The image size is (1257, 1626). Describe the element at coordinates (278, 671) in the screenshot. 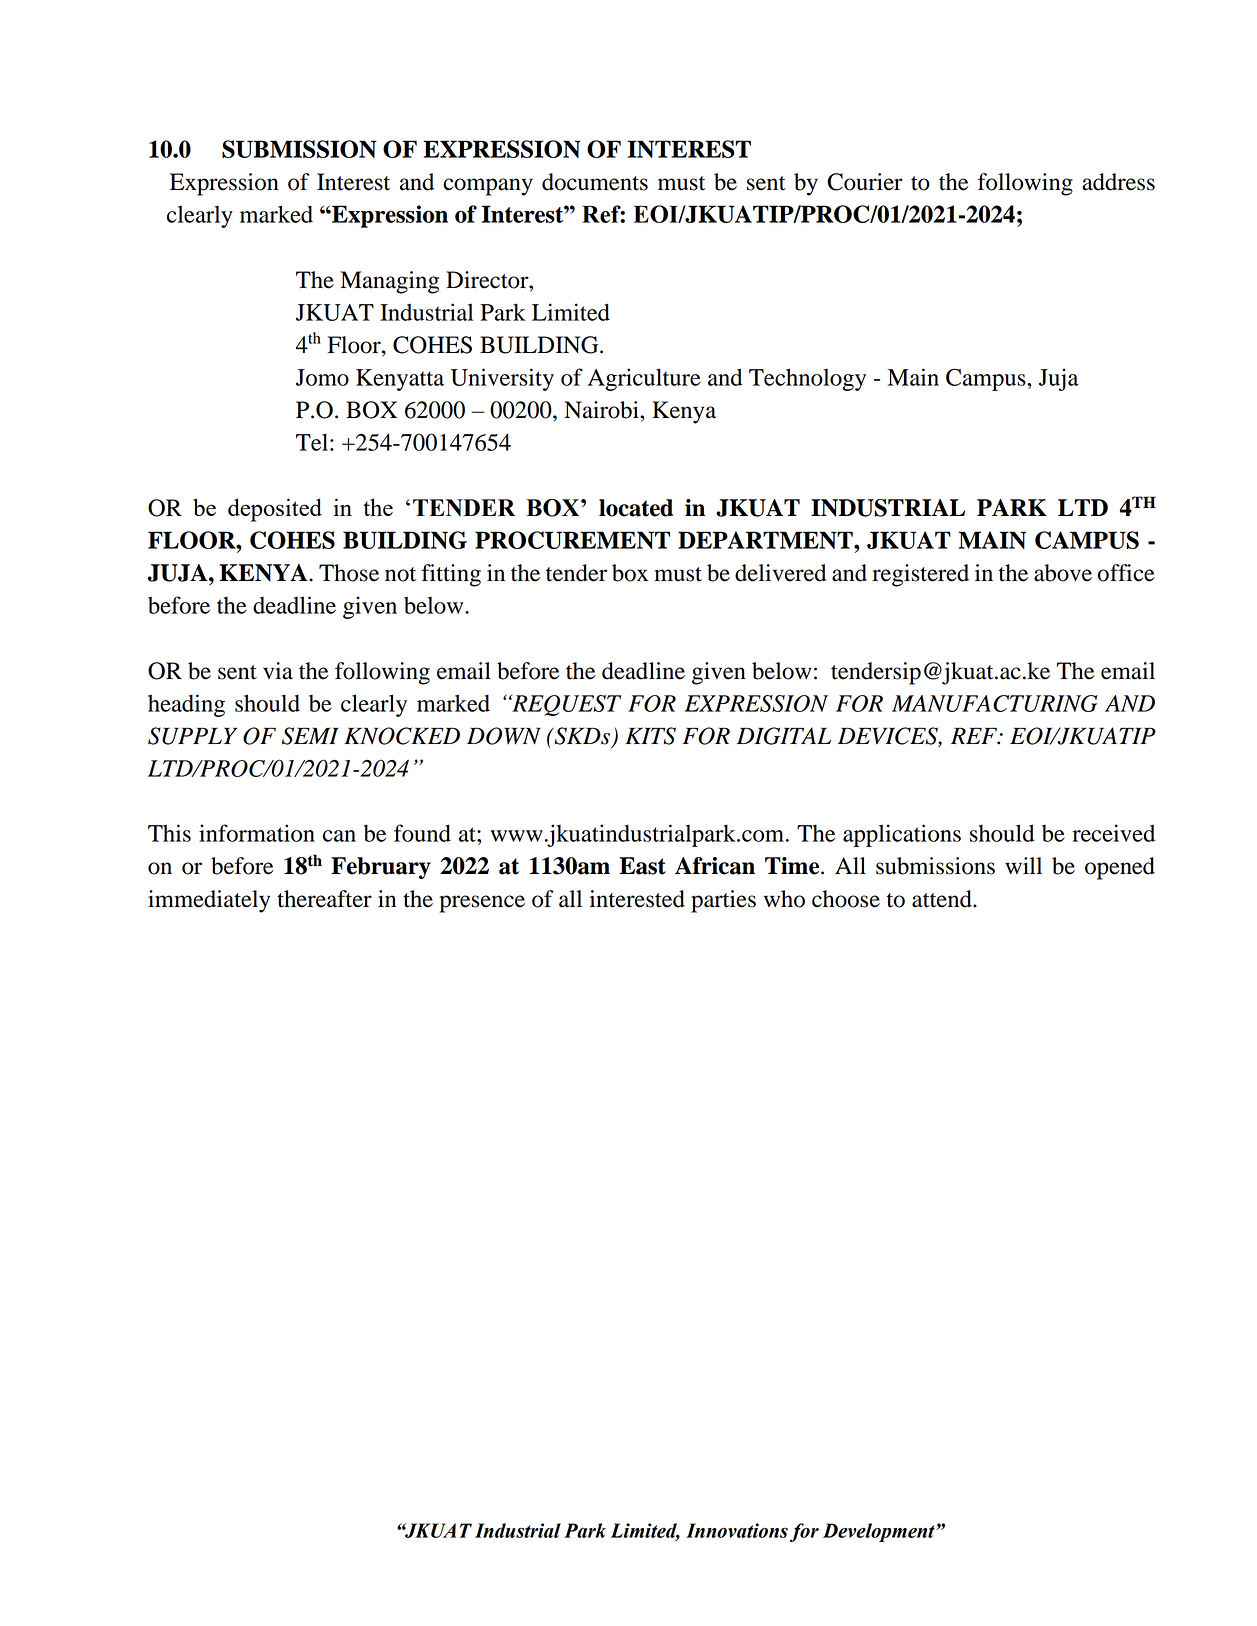

I see `via` at that location.
